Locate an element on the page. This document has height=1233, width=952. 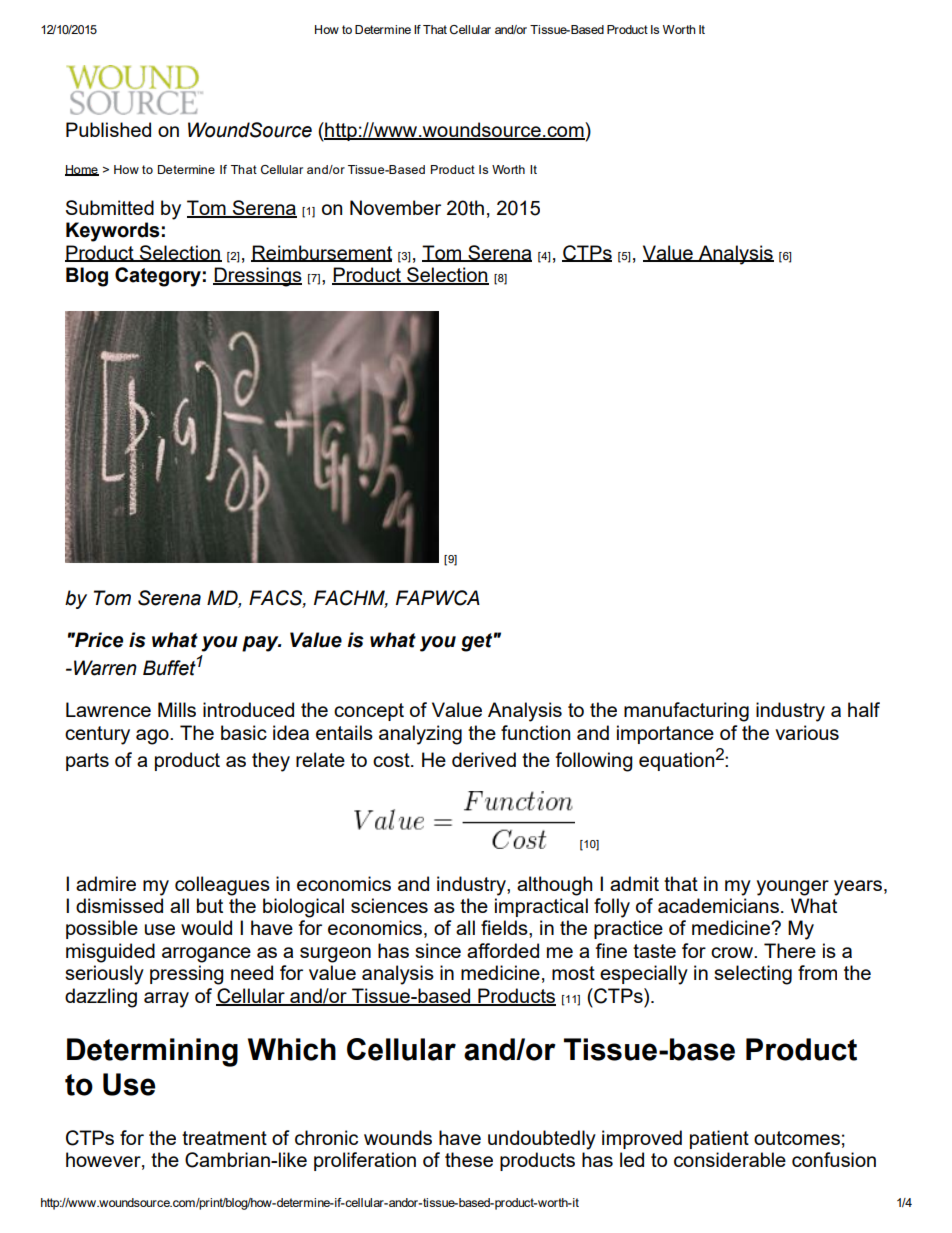
concept is located at coordinates (369, 712).
